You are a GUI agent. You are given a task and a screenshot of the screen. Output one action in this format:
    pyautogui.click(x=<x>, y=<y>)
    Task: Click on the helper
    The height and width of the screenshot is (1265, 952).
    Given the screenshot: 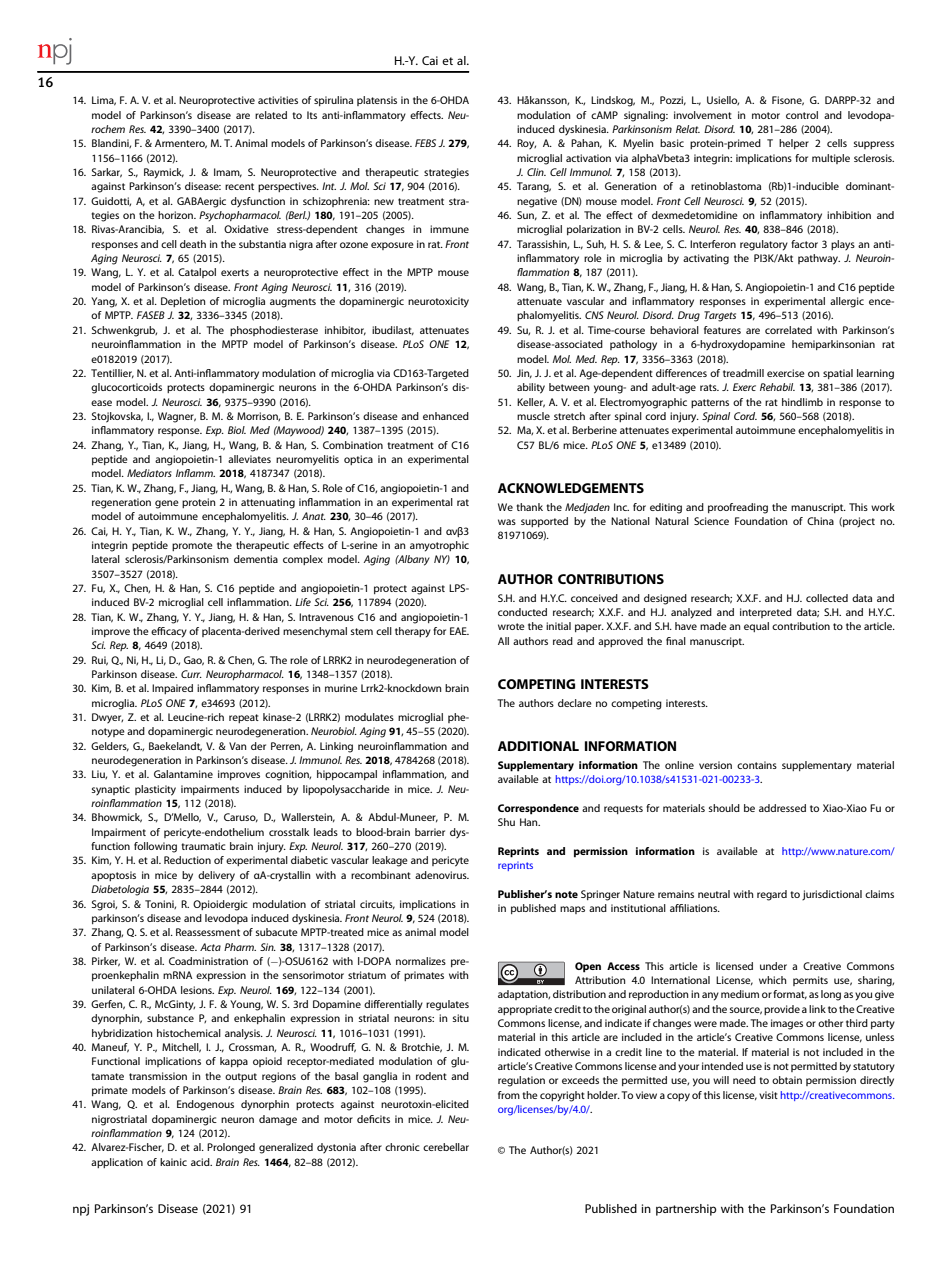 What is the action you would take?
    pyautogui.click(x=794, y=144)
